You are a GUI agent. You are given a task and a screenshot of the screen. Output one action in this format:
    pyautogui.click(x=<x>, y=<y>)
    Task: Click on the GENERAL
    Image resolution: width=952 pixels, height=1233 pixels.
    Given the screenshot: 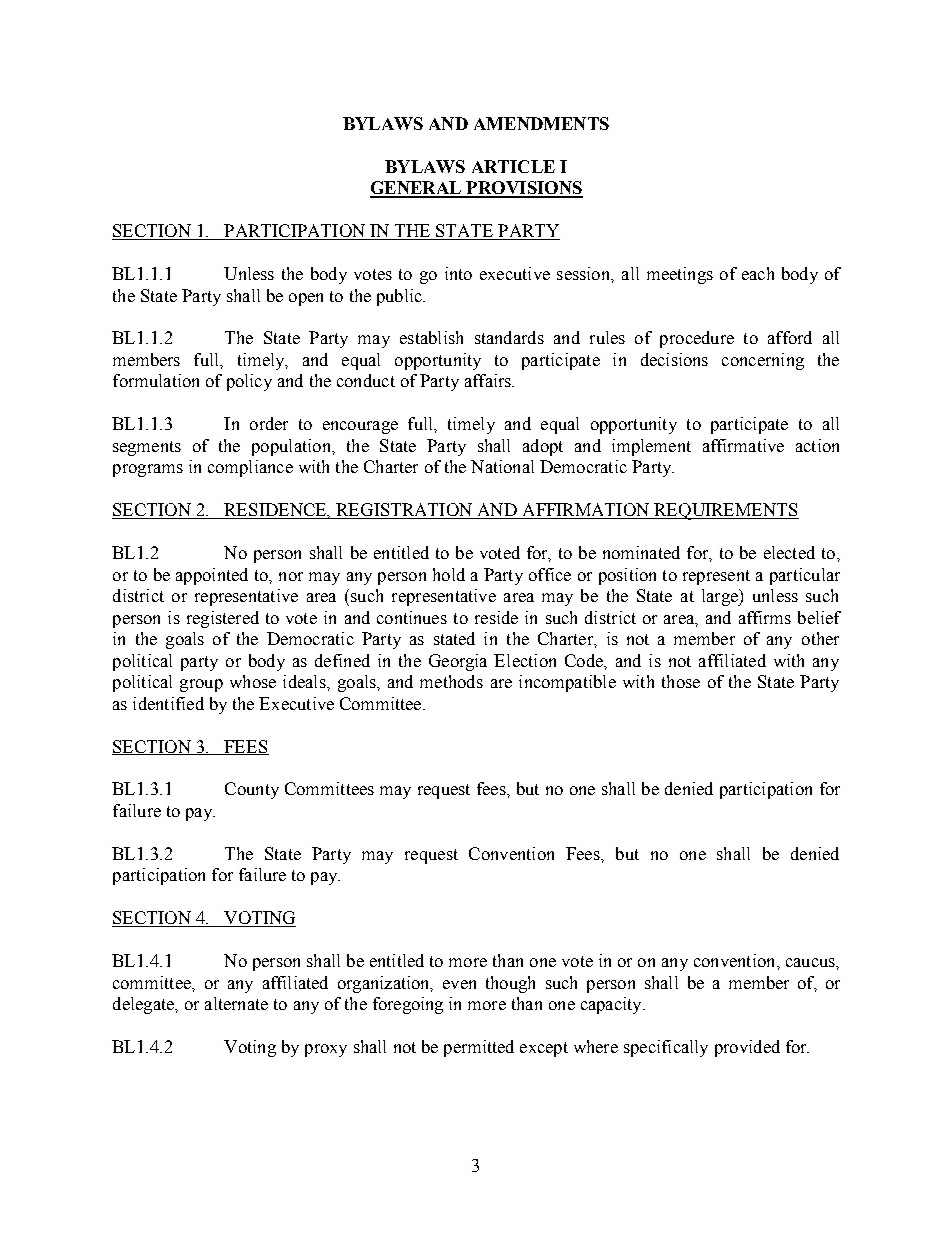 What is the action you would take?
    pyautogui.click(x=417, y=189)
